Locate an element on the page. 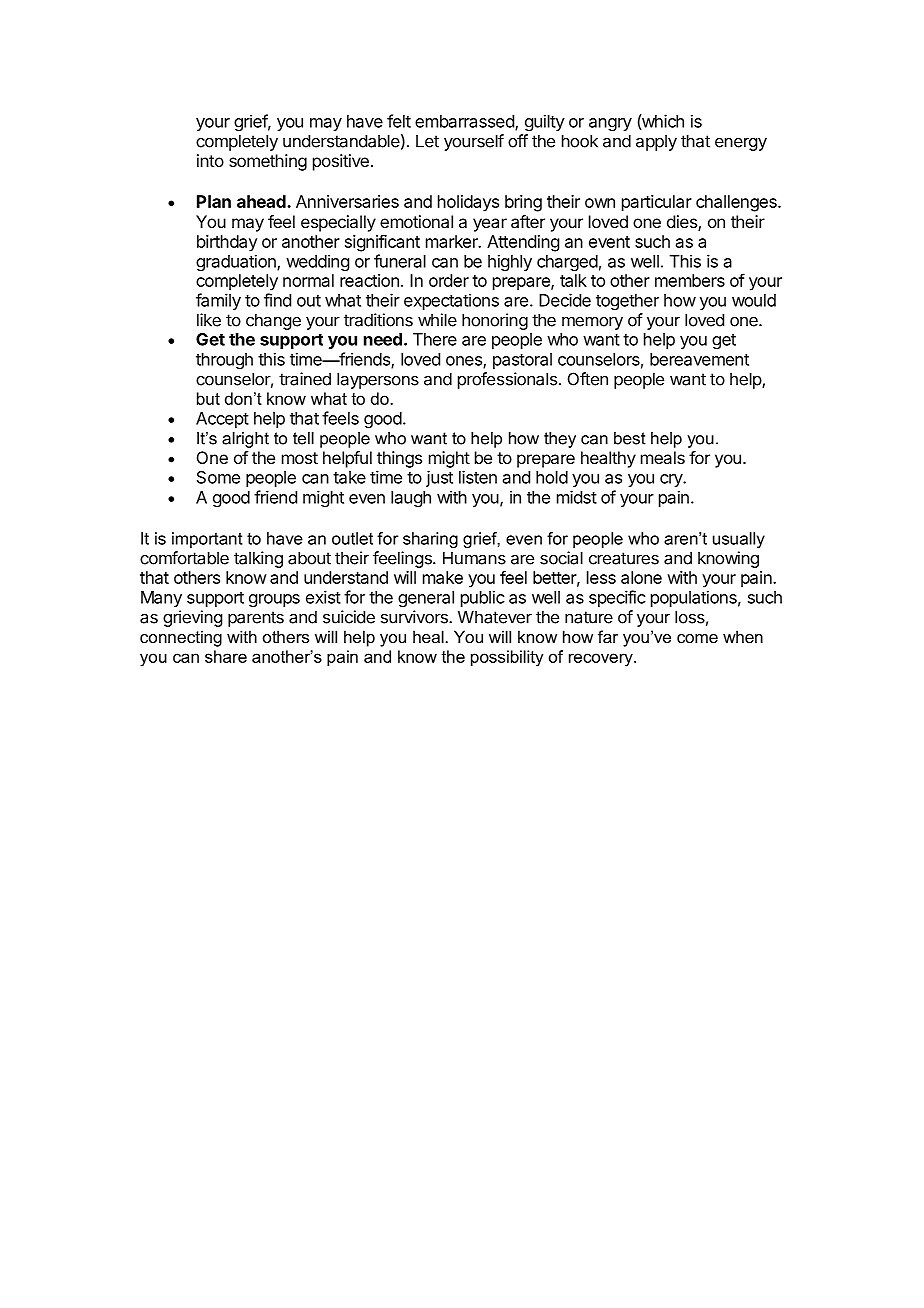  order is located at coordinates (449, 280).
